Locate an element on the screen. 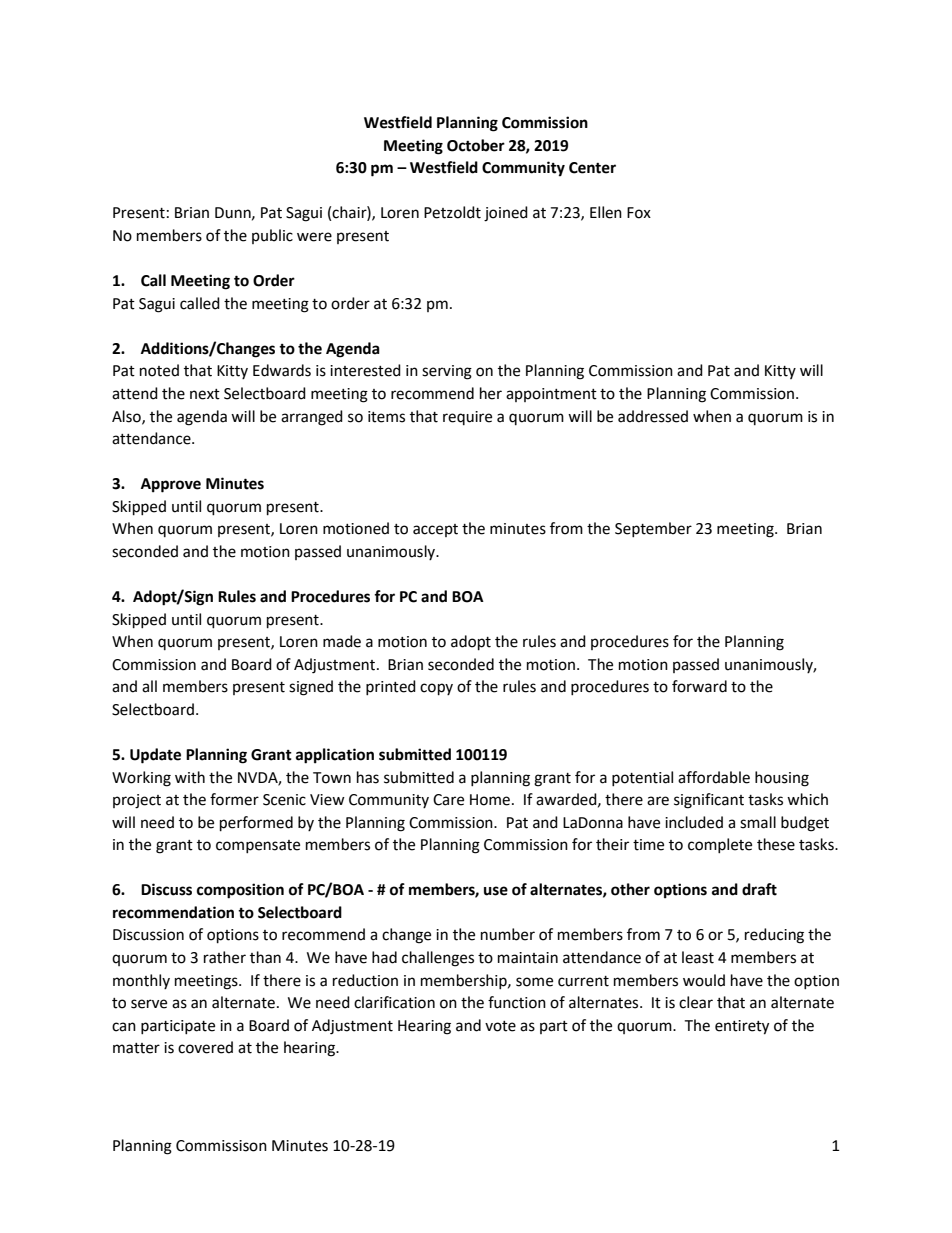 This screenshot has height=1233, width=952. September is located at coordinates (653, 529).
